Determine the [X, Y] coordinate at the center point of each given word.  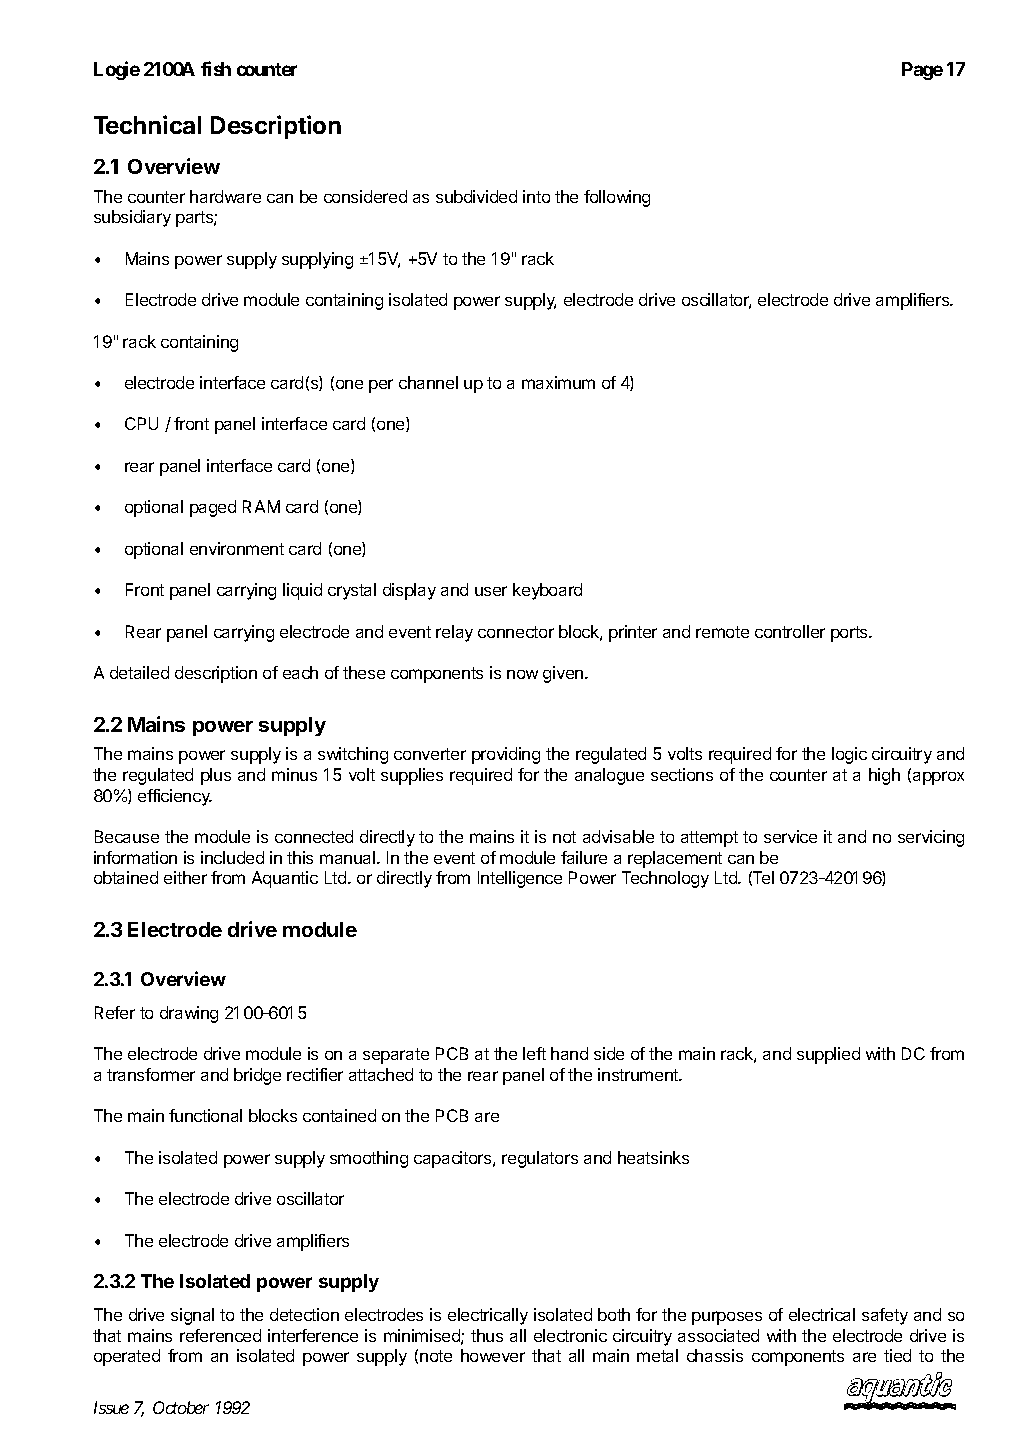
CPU [141, 423]
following [617, 198]
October [181, 1407]
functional [205, 1115]
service [790, 836]
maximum [558, 382]
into [536, 196]
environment [237, 548]
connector [516, 632]
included [232, 857]
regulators [540, 1159]
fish [216, 68]
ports [850, 634]
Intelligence [520, 879]
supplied [828, 1055]
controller [790, 631]
